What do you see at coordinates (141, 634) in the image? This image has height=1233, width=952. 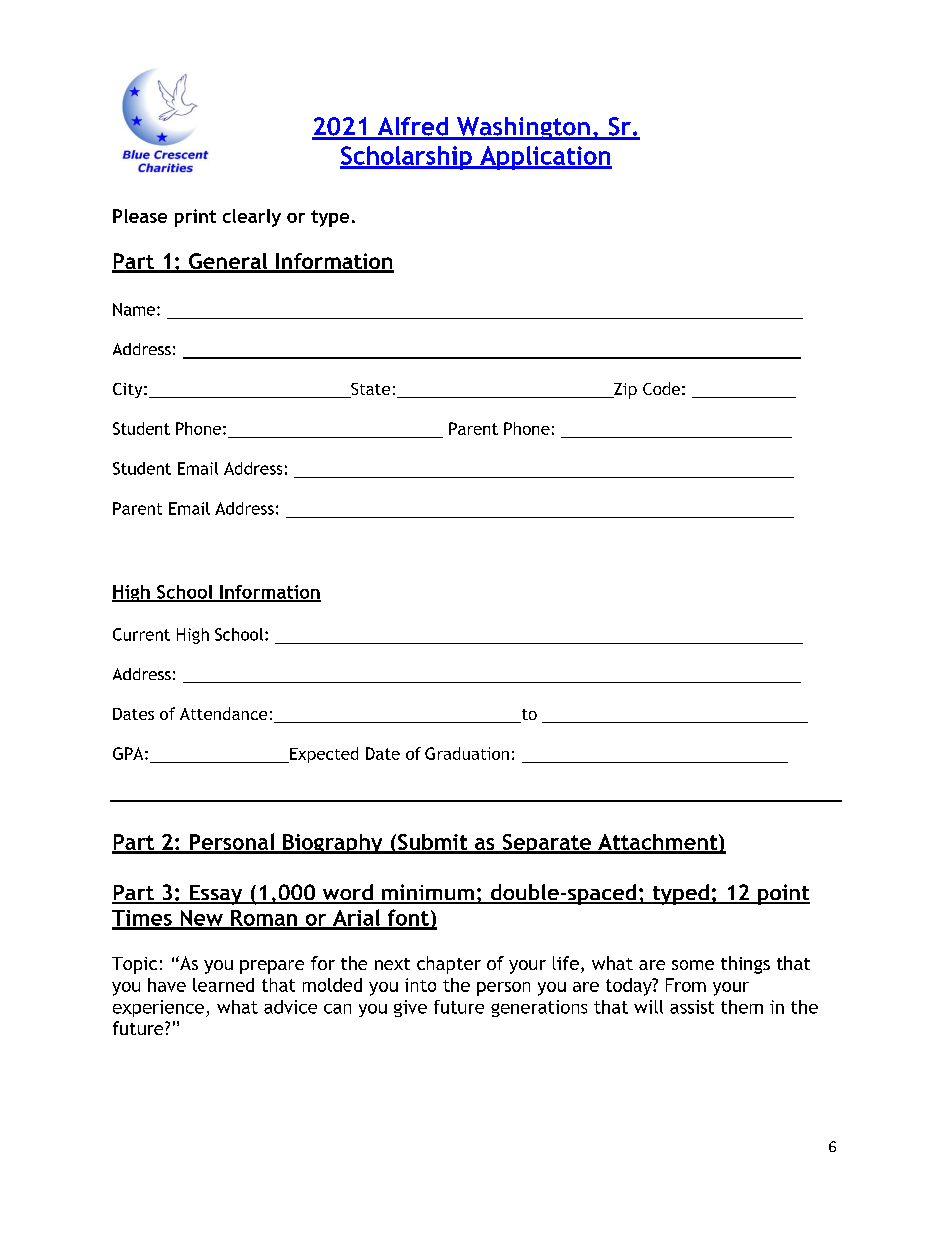 I see `Current` at bounding box center [141, 634].
